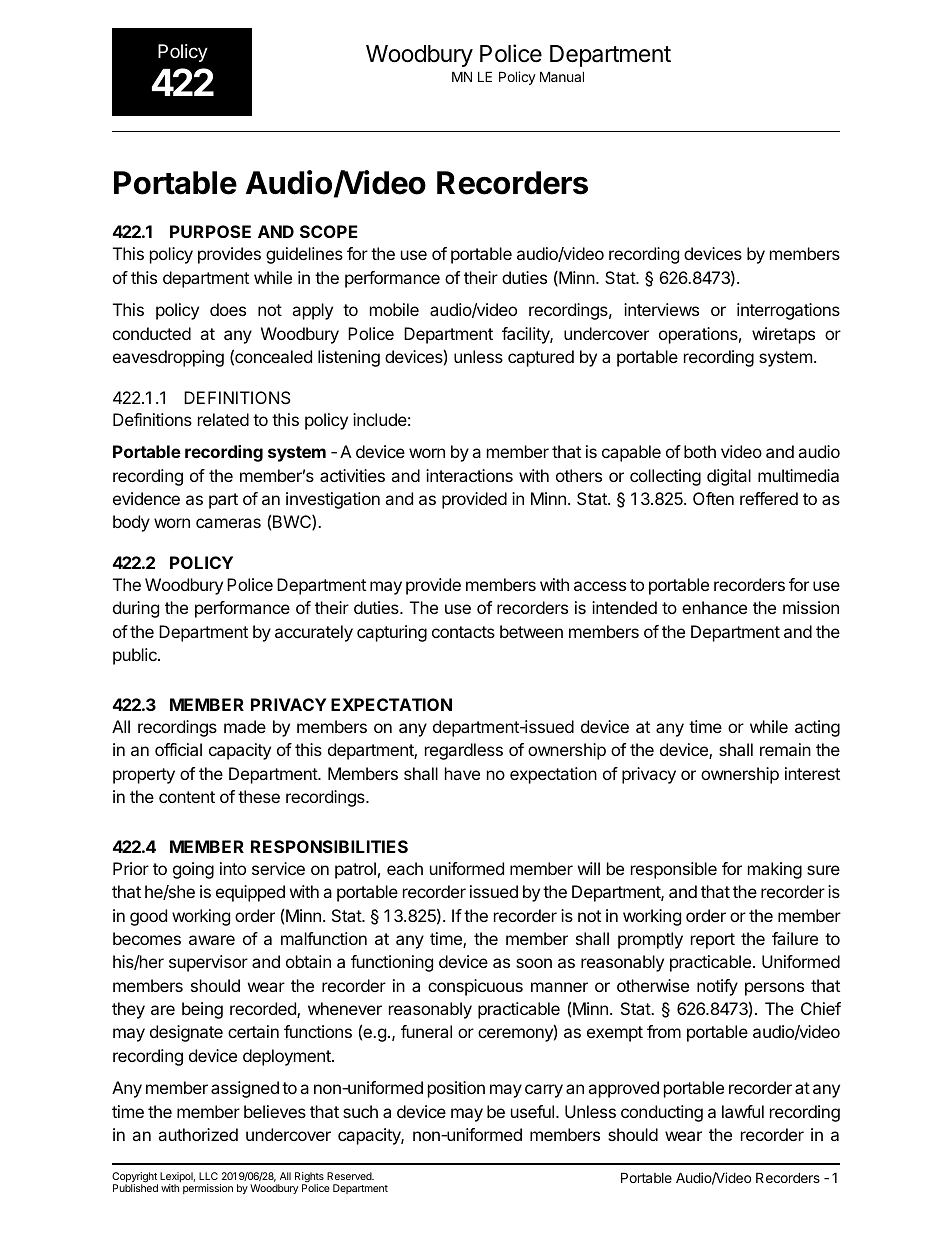 This image has height=1233, width=952. What do you see at coordinates (729, 477) in the image?
I see `digital` at bounding box center [729, 477].
